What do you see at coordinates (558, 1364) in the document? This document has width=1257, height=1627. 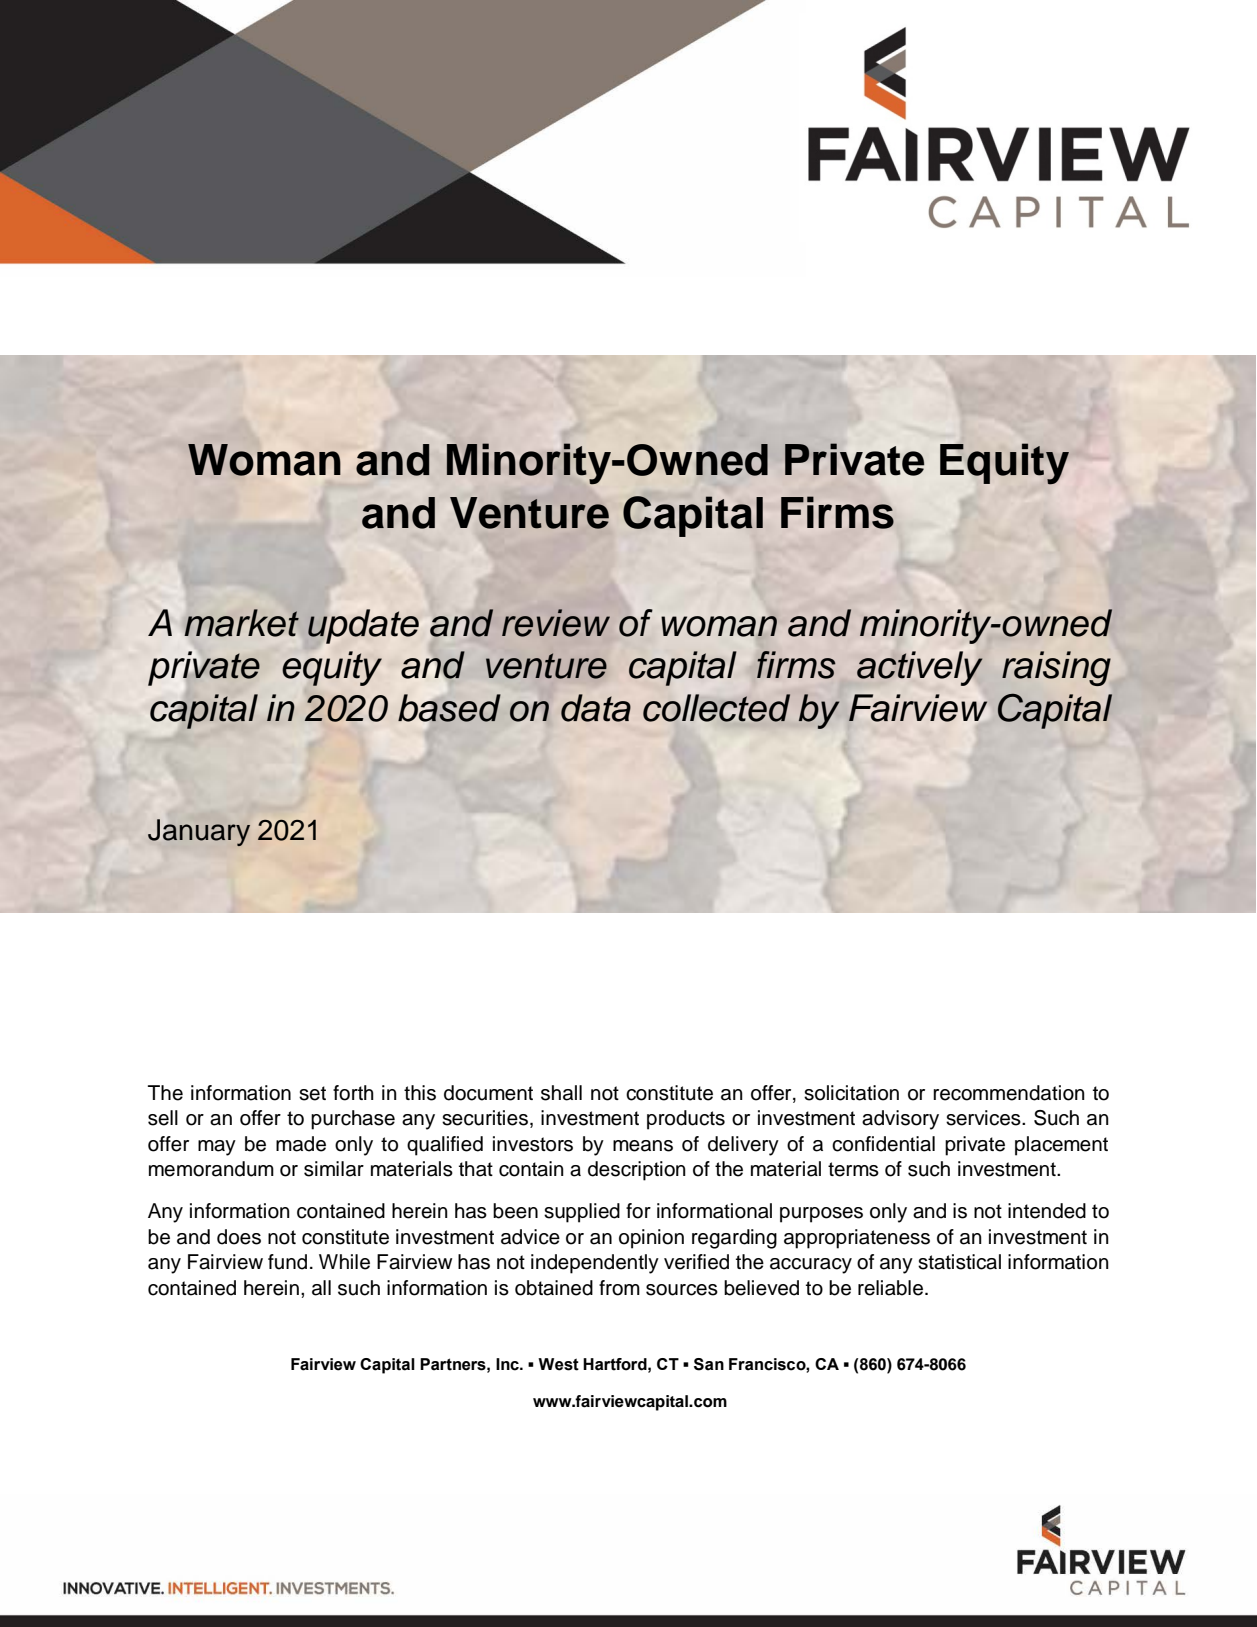 I see `West` at bounding box center [558, 1364].
